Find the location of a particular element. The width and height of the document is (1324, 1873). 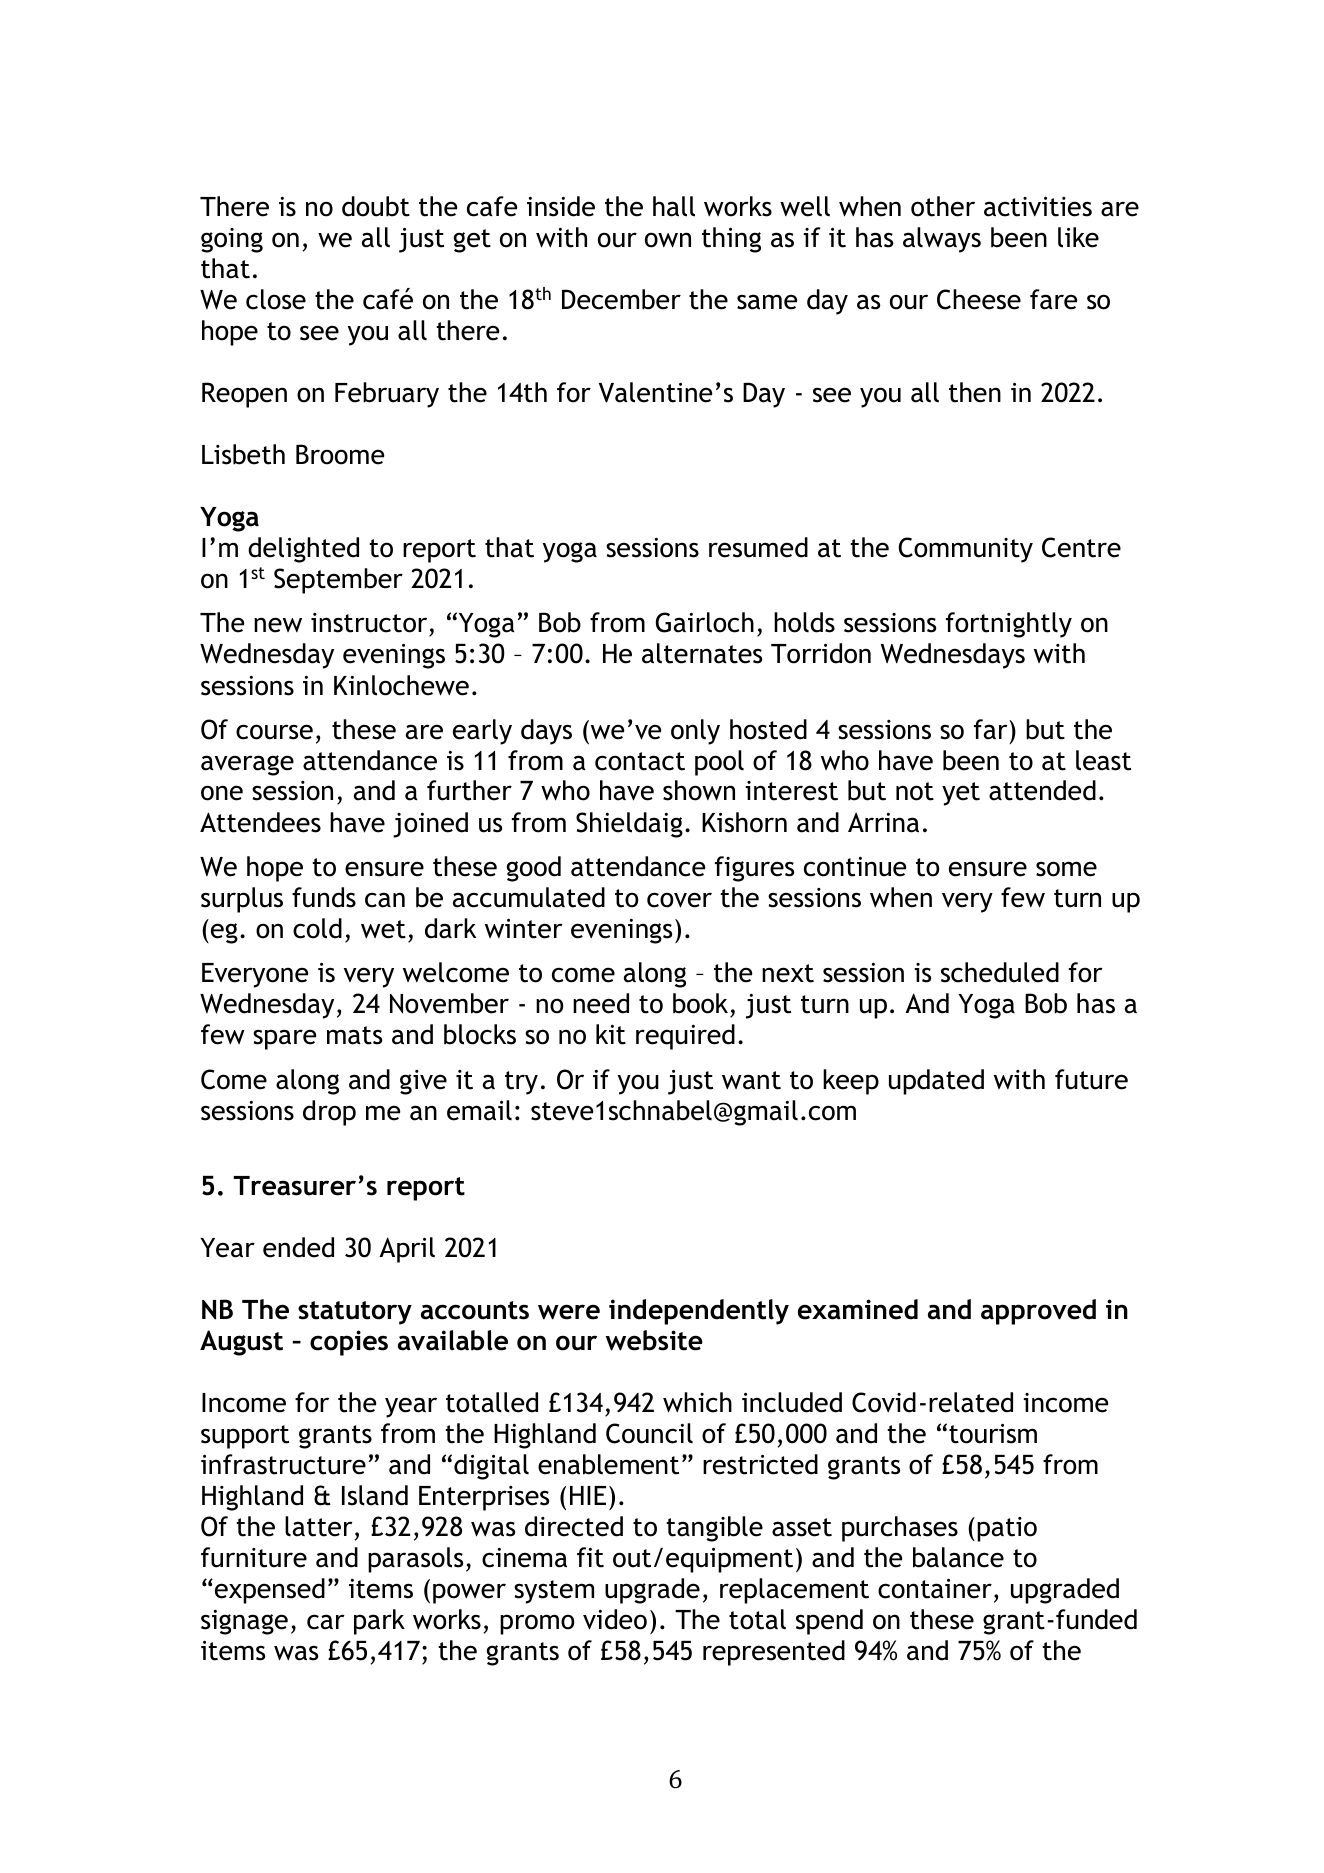

cover is located at coordinates (679, 900).
